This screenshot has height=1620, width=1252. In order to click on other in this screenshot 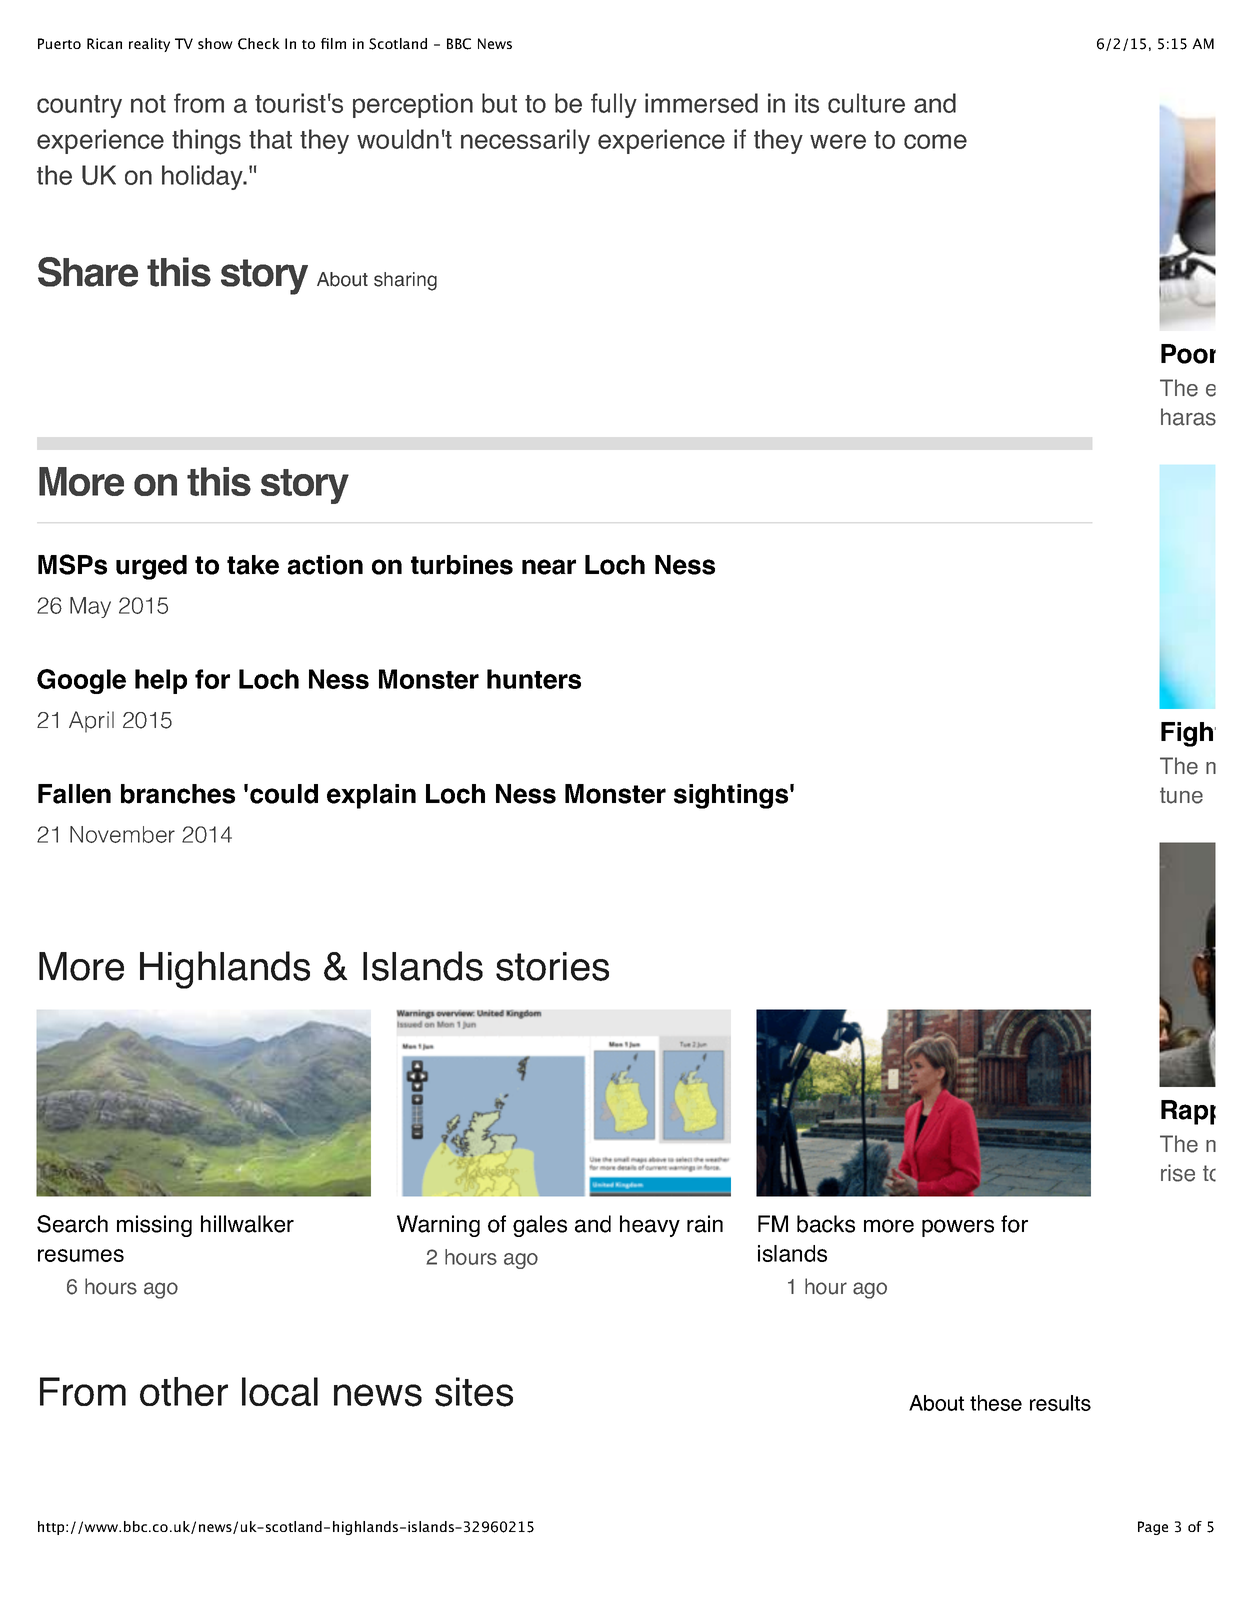, I will do `click(184, 1391)`.
